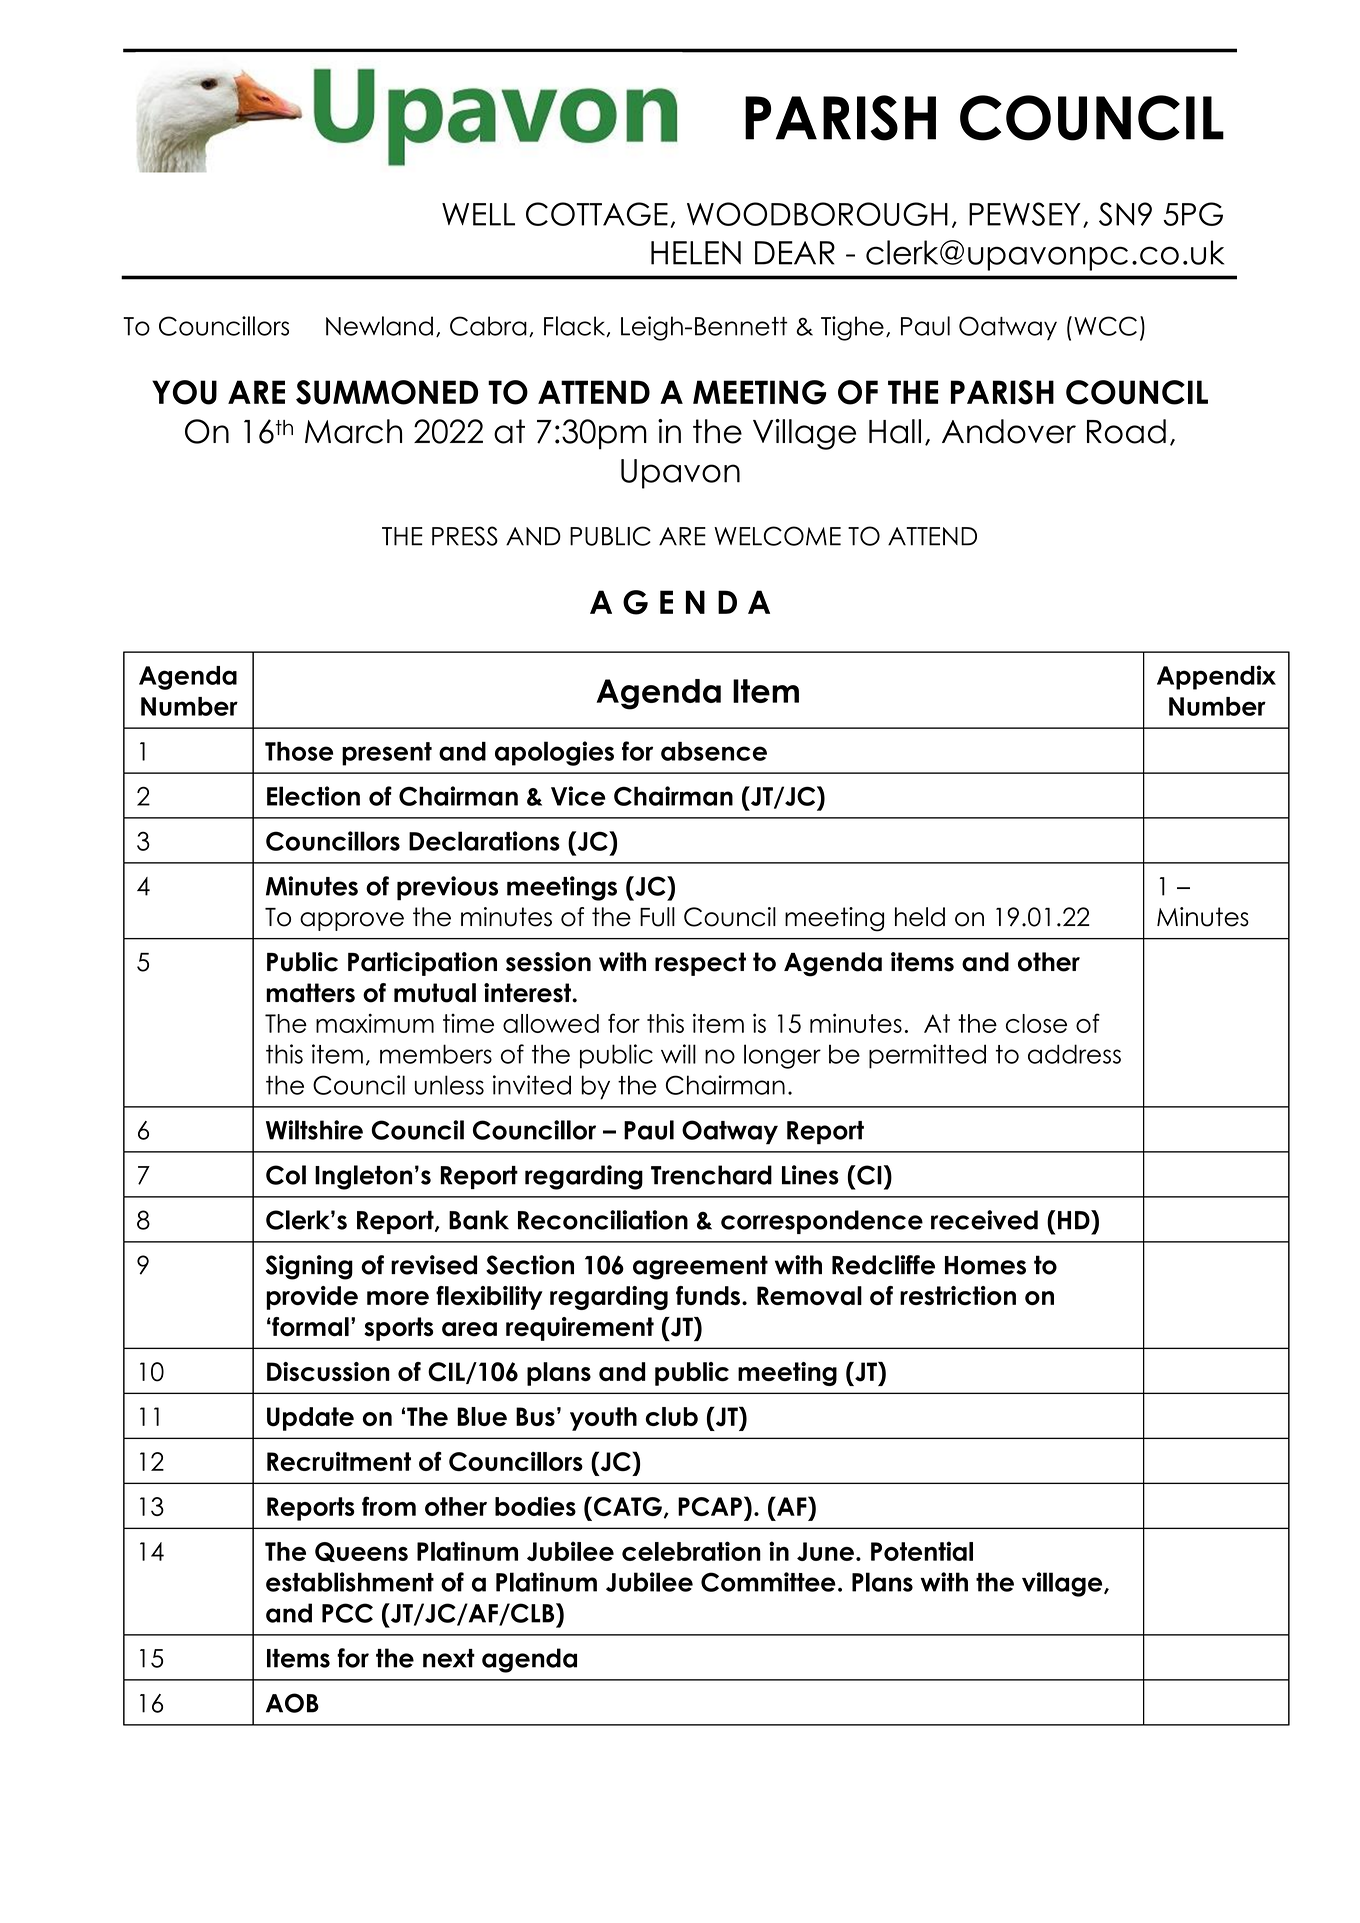 The width and height of the image is (1360, 1923). I want to click on WELCOME, so click(777, 536).
